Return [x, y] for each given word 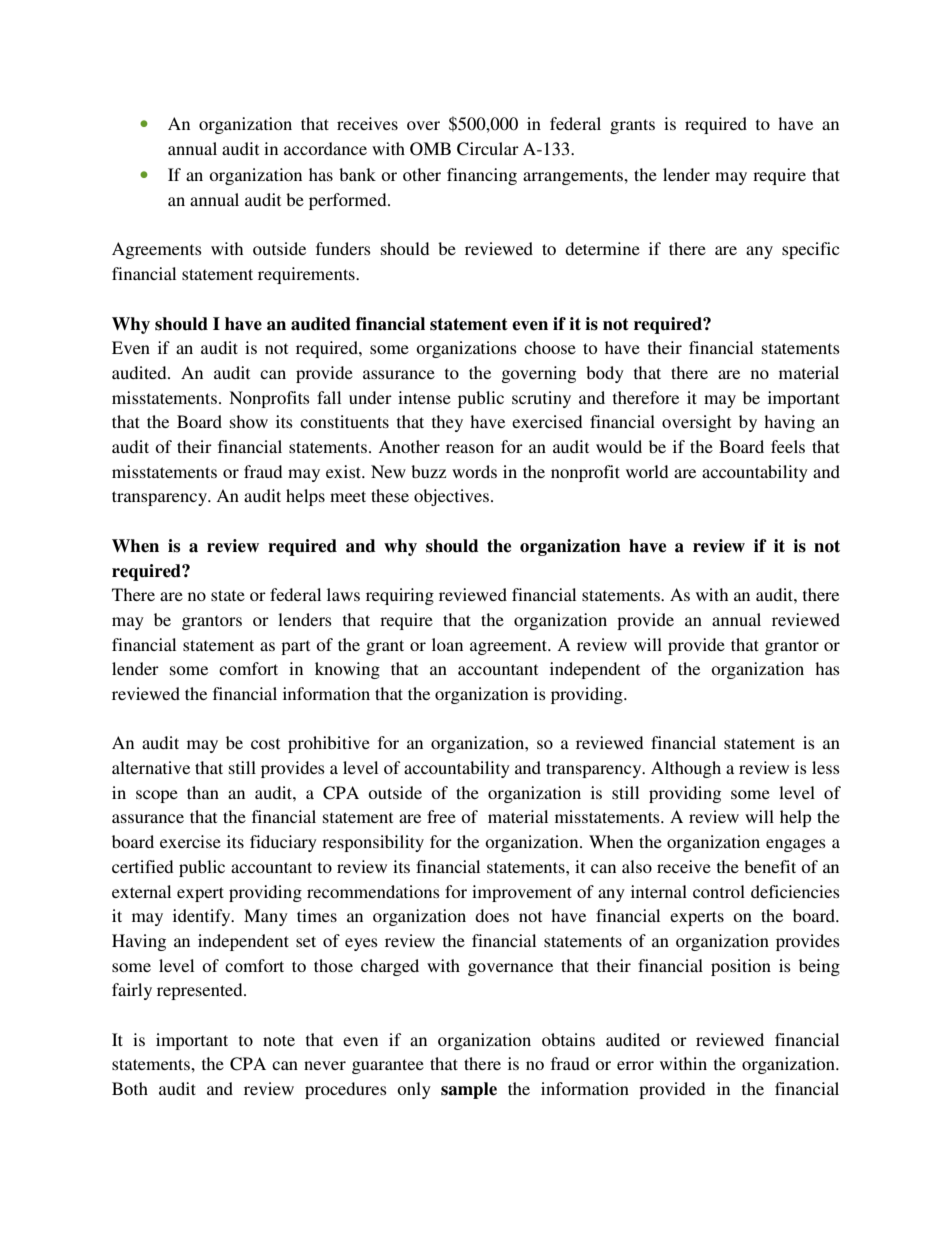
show [249, 421]
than [203, 792]
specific [810, 250]
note [279, 1040]
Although [686, 769]
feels [788, 446]
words [474, 471]
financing [482, 176]
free [441, 816]
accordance [325, 148]
